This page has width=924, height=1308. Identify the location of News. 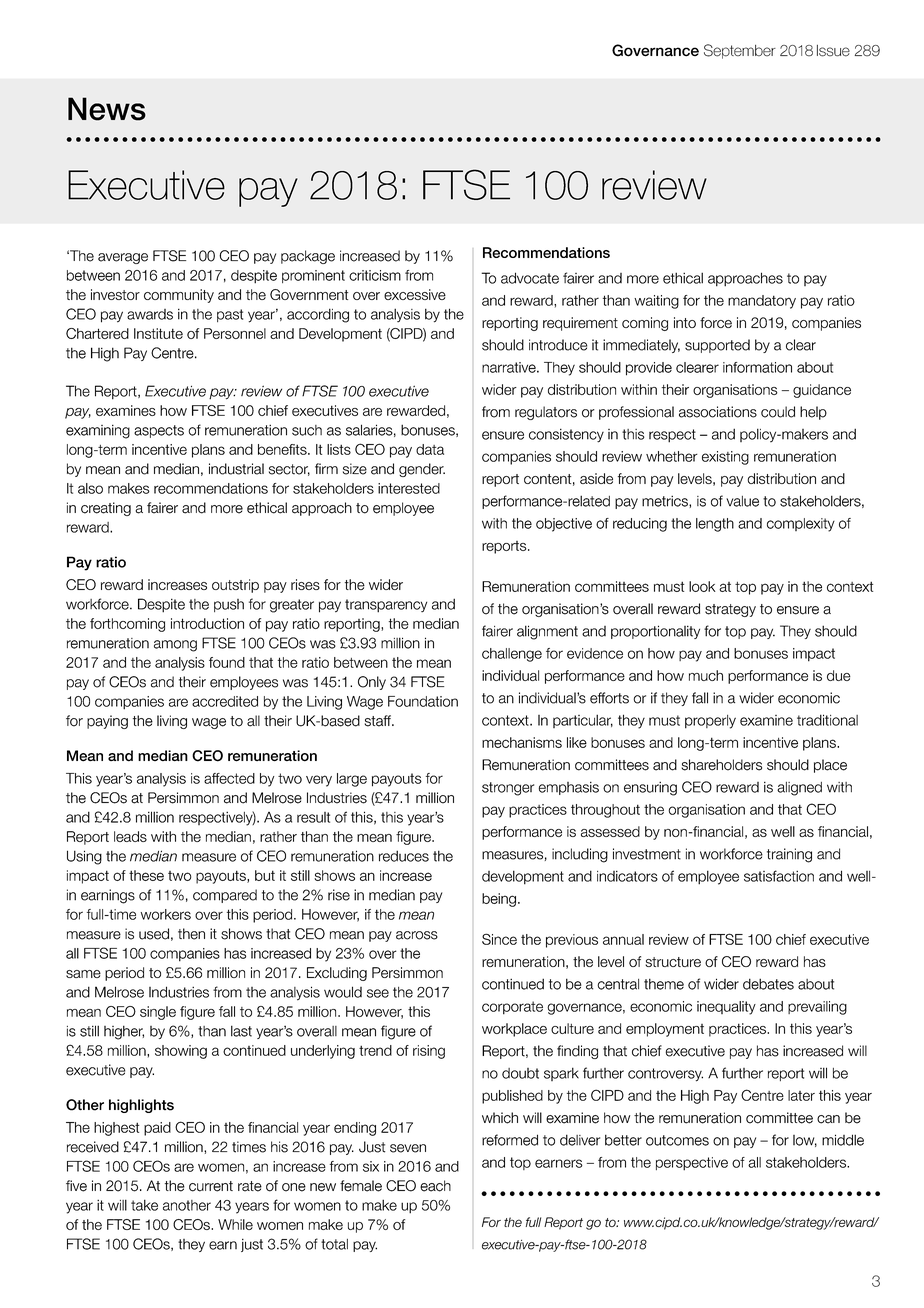
(107, 109).
